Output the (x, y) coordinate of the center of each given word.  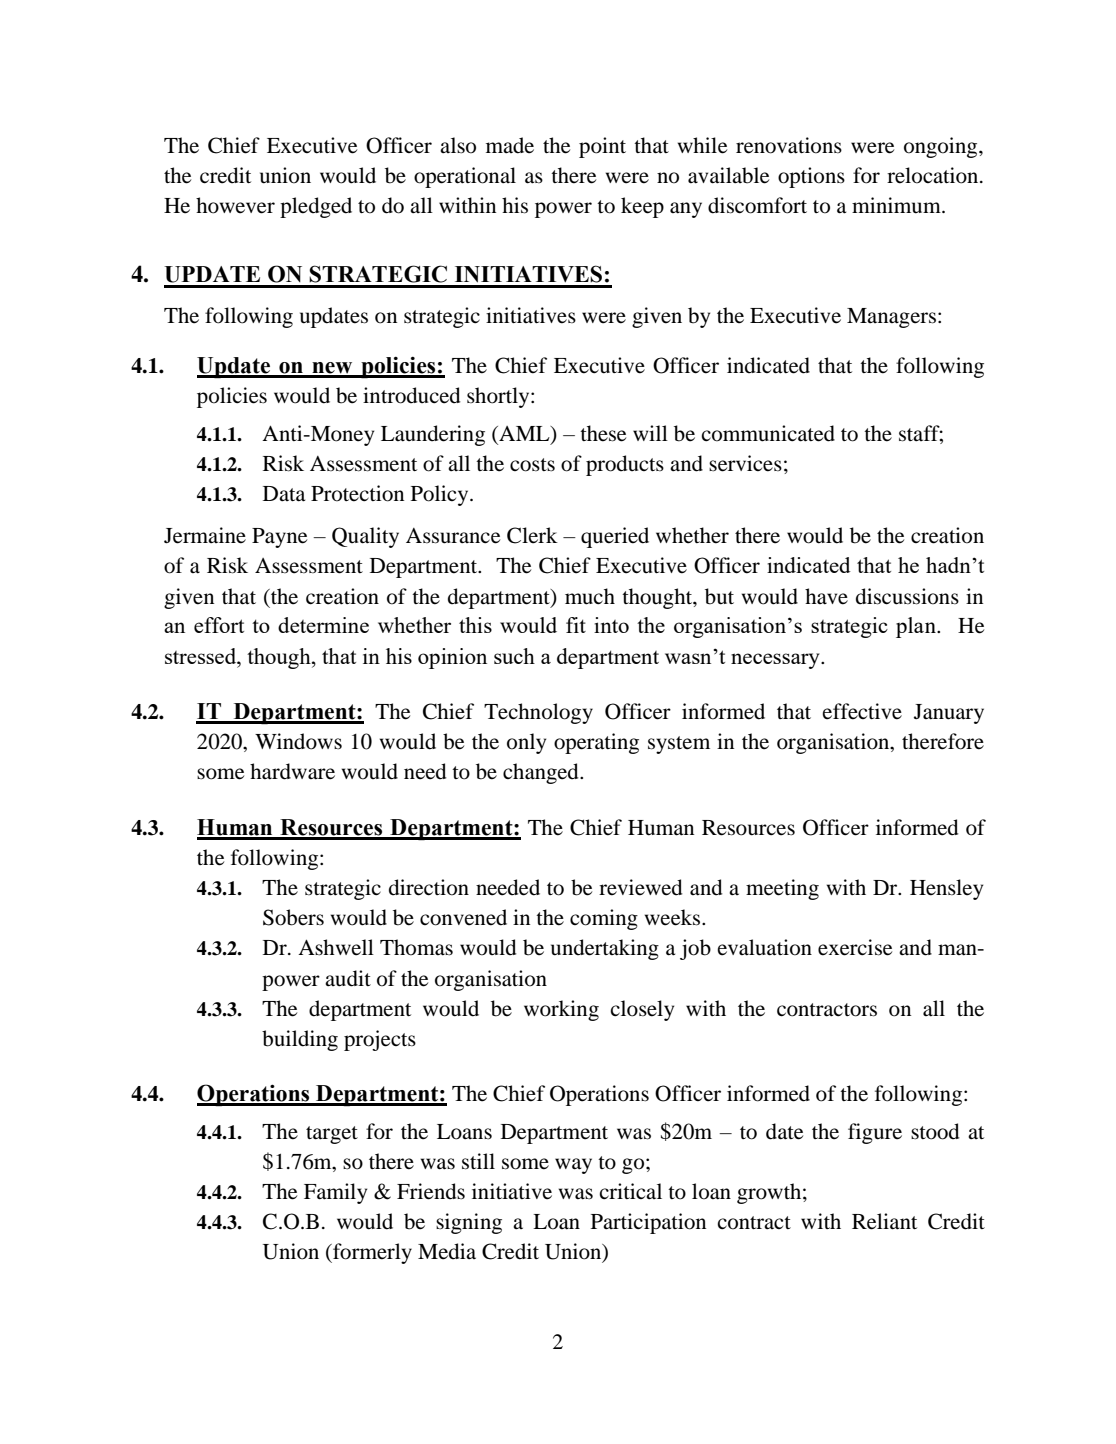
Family (335, 1193)
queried (615, 537)
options (811, 177)
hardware (292, 771)
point (602, 147)
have (826, 596)
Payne (279, 538)
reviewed (640, 887)
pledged (316, 207)
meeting (782, 889)
